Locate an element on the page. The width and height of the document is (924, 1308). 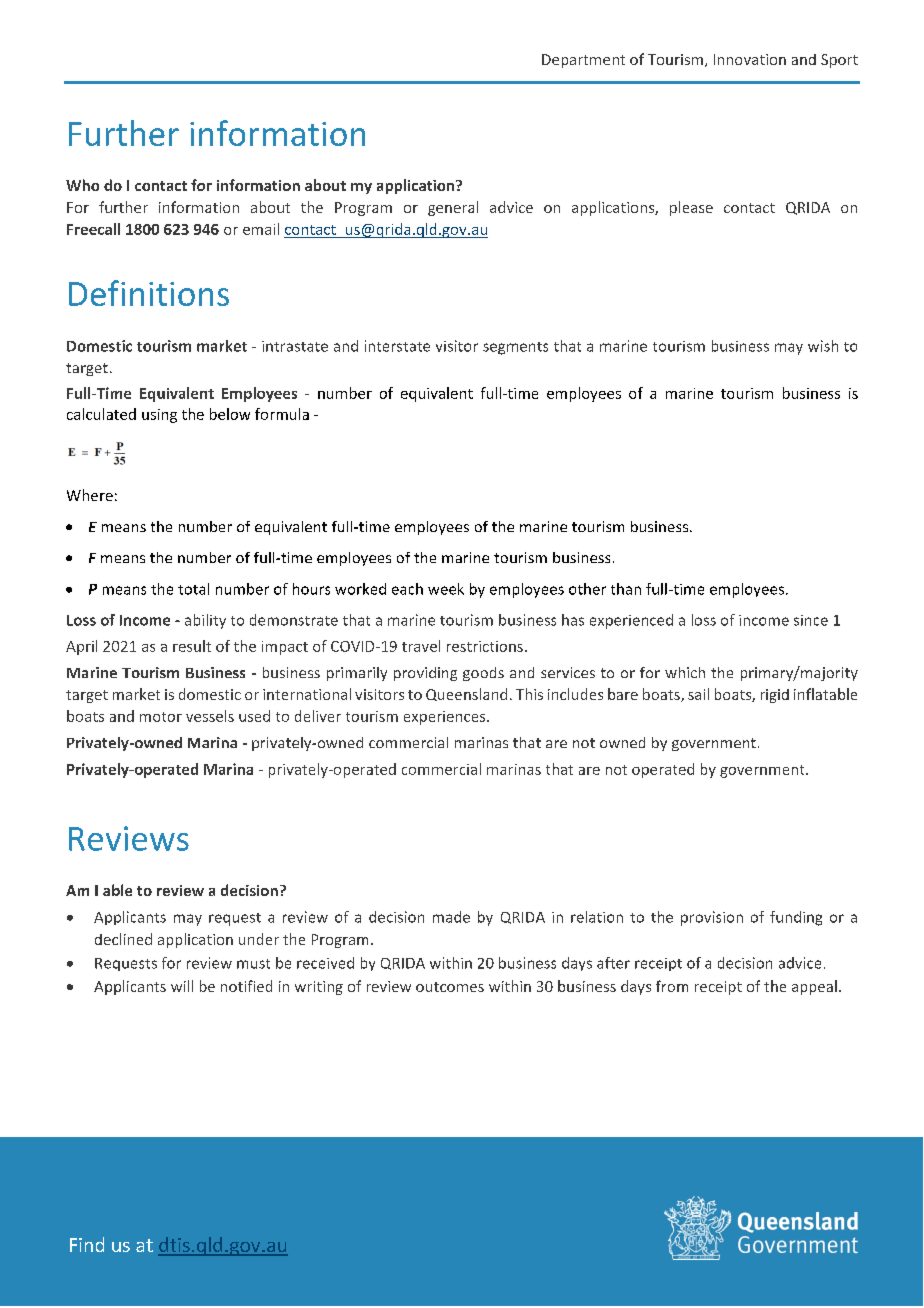
Who is located at coordinates (82, 185).
